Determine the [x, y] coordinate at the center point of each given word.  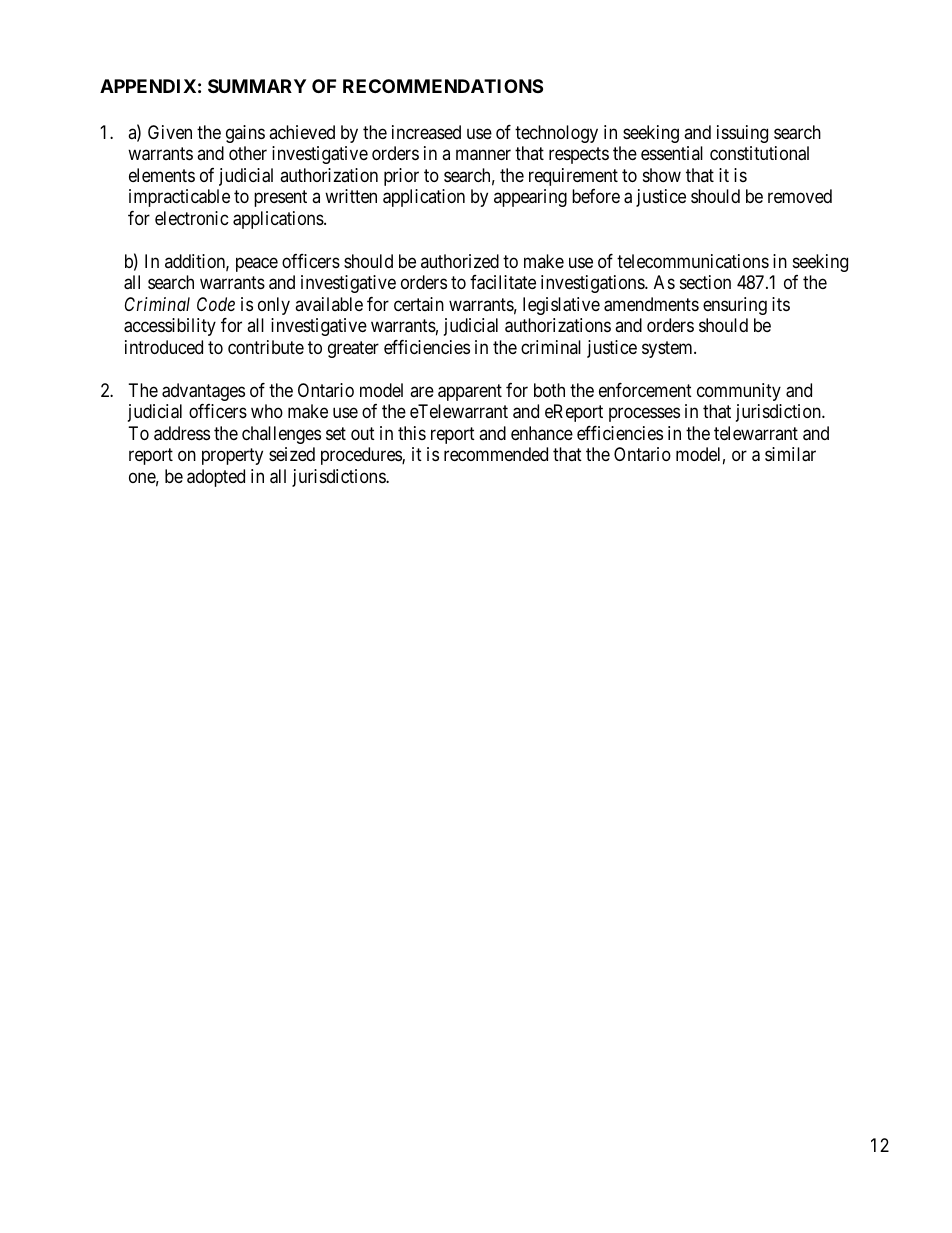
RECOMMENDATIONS [443, 86]
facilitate [503, 282]
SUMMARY [257, 86]
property [232, 456]
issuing [742, 134]
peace [257, 264]
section [705, 282]
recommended [496, 454]
